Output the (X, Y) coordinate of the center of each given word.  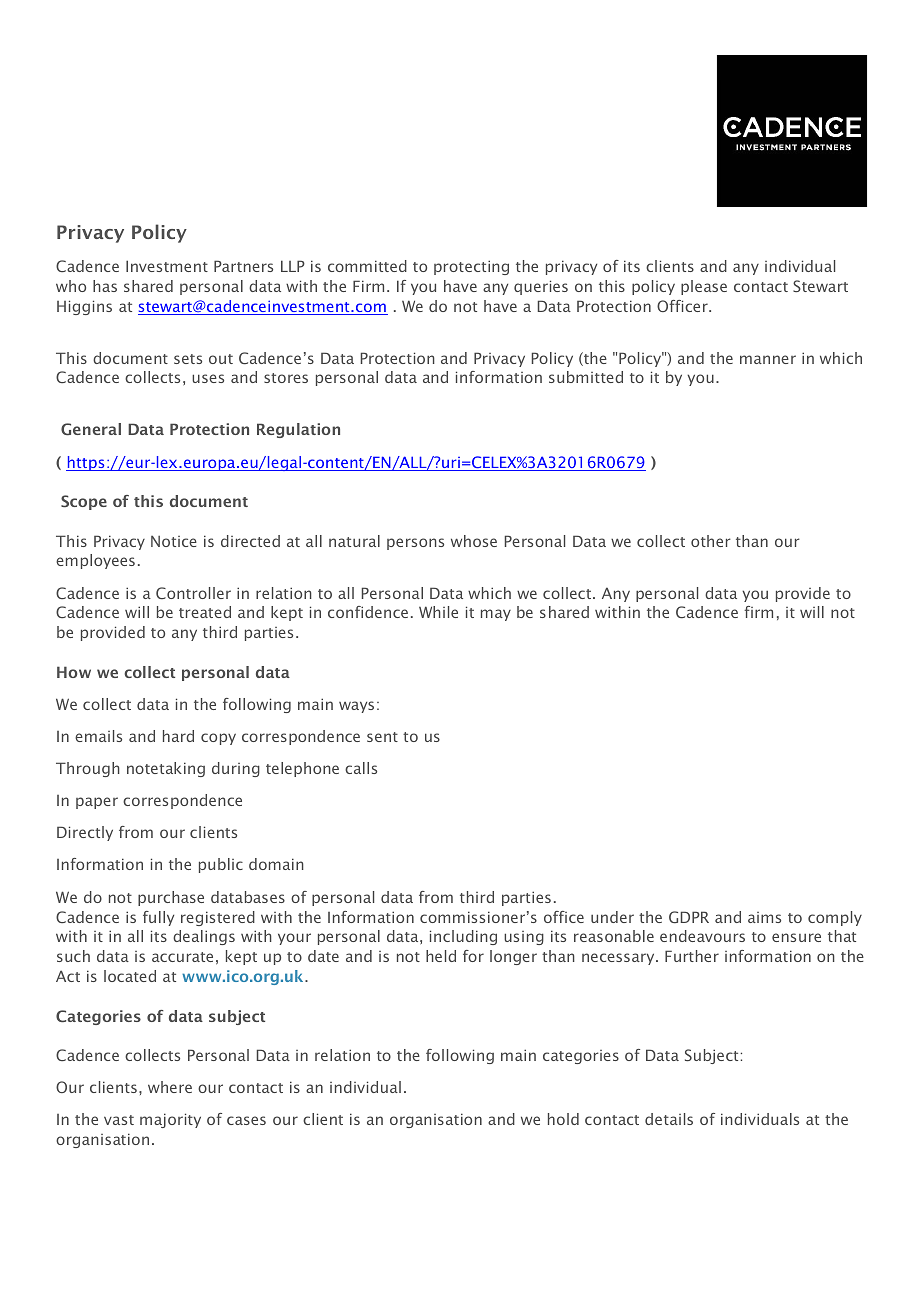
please (704, 287)
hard (178, 736)
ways (356, 707)
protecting (471, 267)
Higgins (84, 307)
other (711, 541)
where (170, 1087)
